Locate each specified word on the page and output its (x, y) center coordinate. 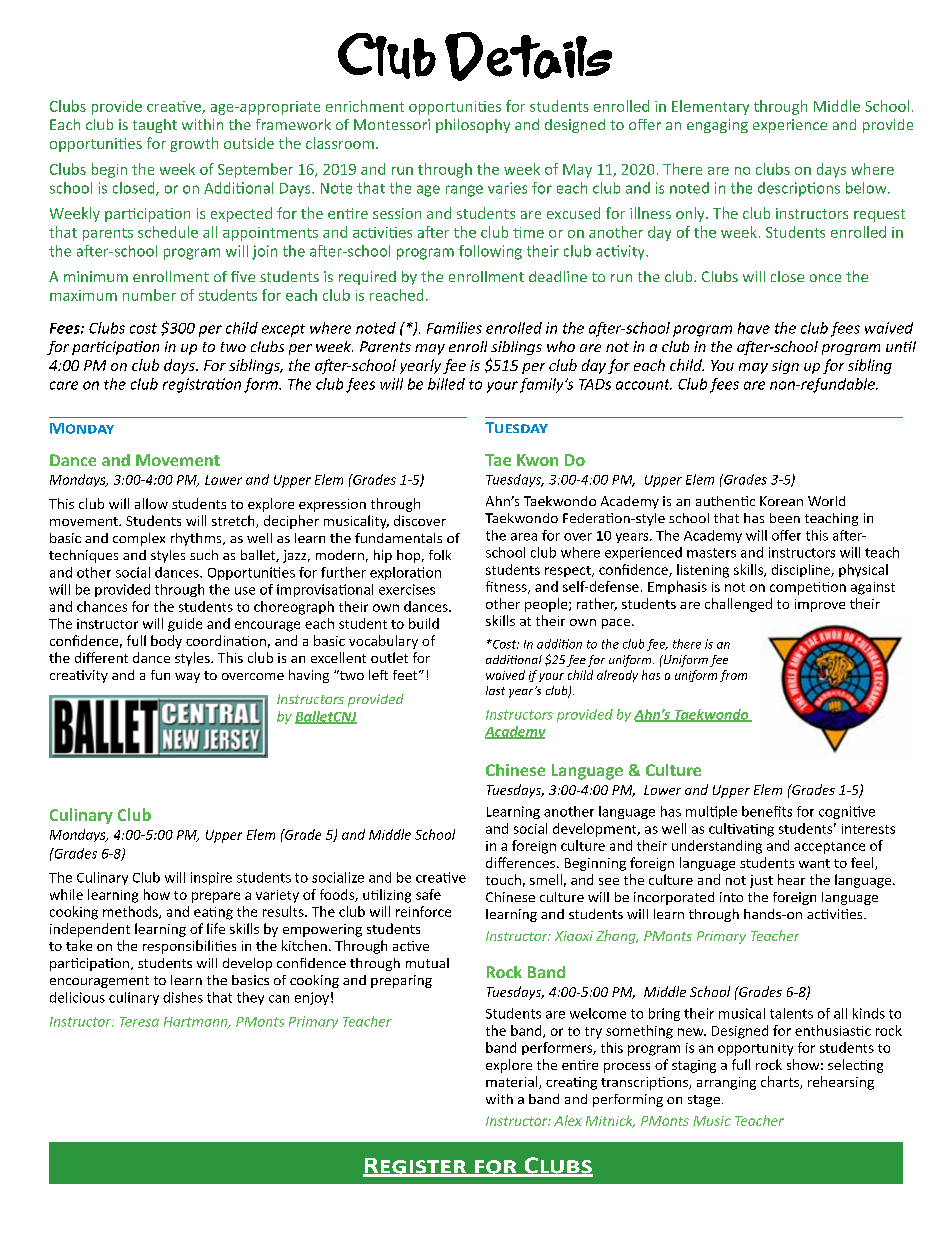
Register (415, 1167)
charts (781, 1082)
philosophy (473, 126)
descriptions (799, 189)
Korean (781, 501)
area (524, 537)
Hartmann (197, 1023)
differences (522, 862)
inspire (211, 878)
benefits (767, 811)
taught (155, 126)
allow (151, 503)
